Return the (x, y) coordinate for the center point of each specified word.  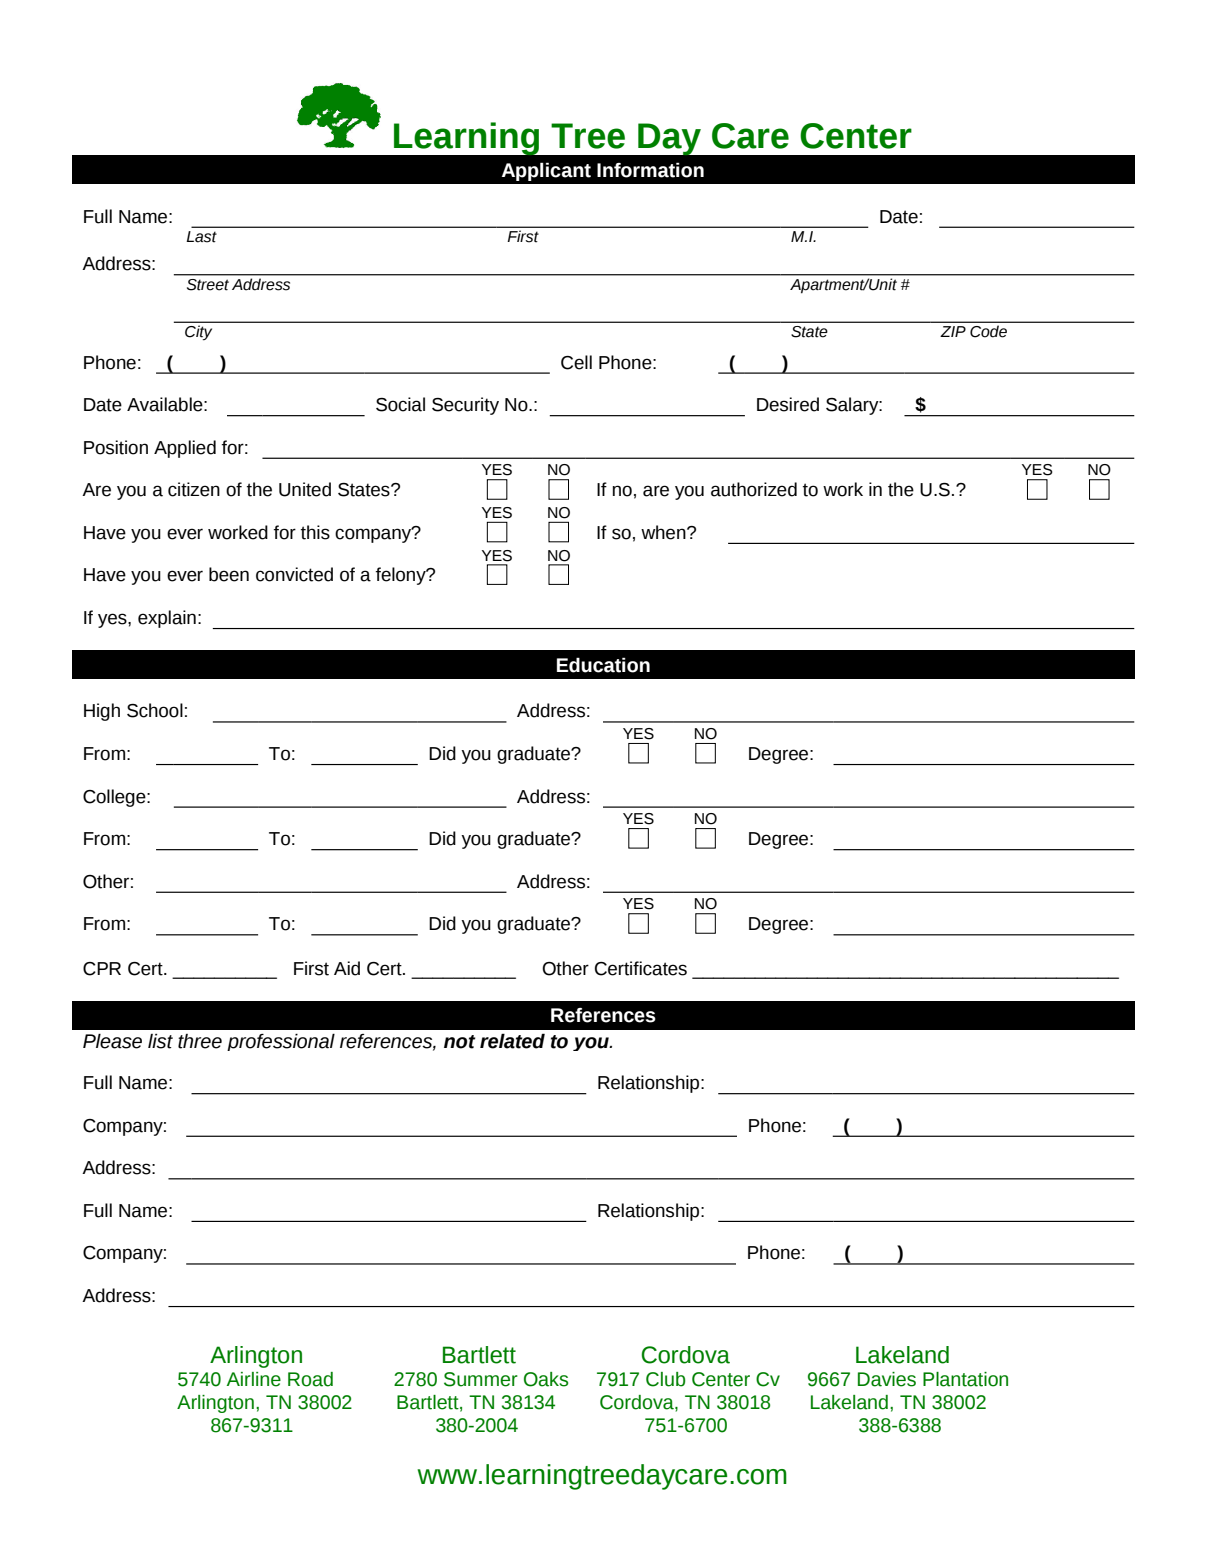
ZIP (953, 331)
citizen (194, 489)
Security (465, 406)
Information (650, 170)
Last (201, 237)
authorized (754, 489)
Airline (254, 1379)
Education (603, 665)
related (512, 1041)
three (200, 1041)
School (155, 710)
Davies (887, 1379)
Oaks (546, 1379)
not (459, 1042)
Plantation (965, 1379)
